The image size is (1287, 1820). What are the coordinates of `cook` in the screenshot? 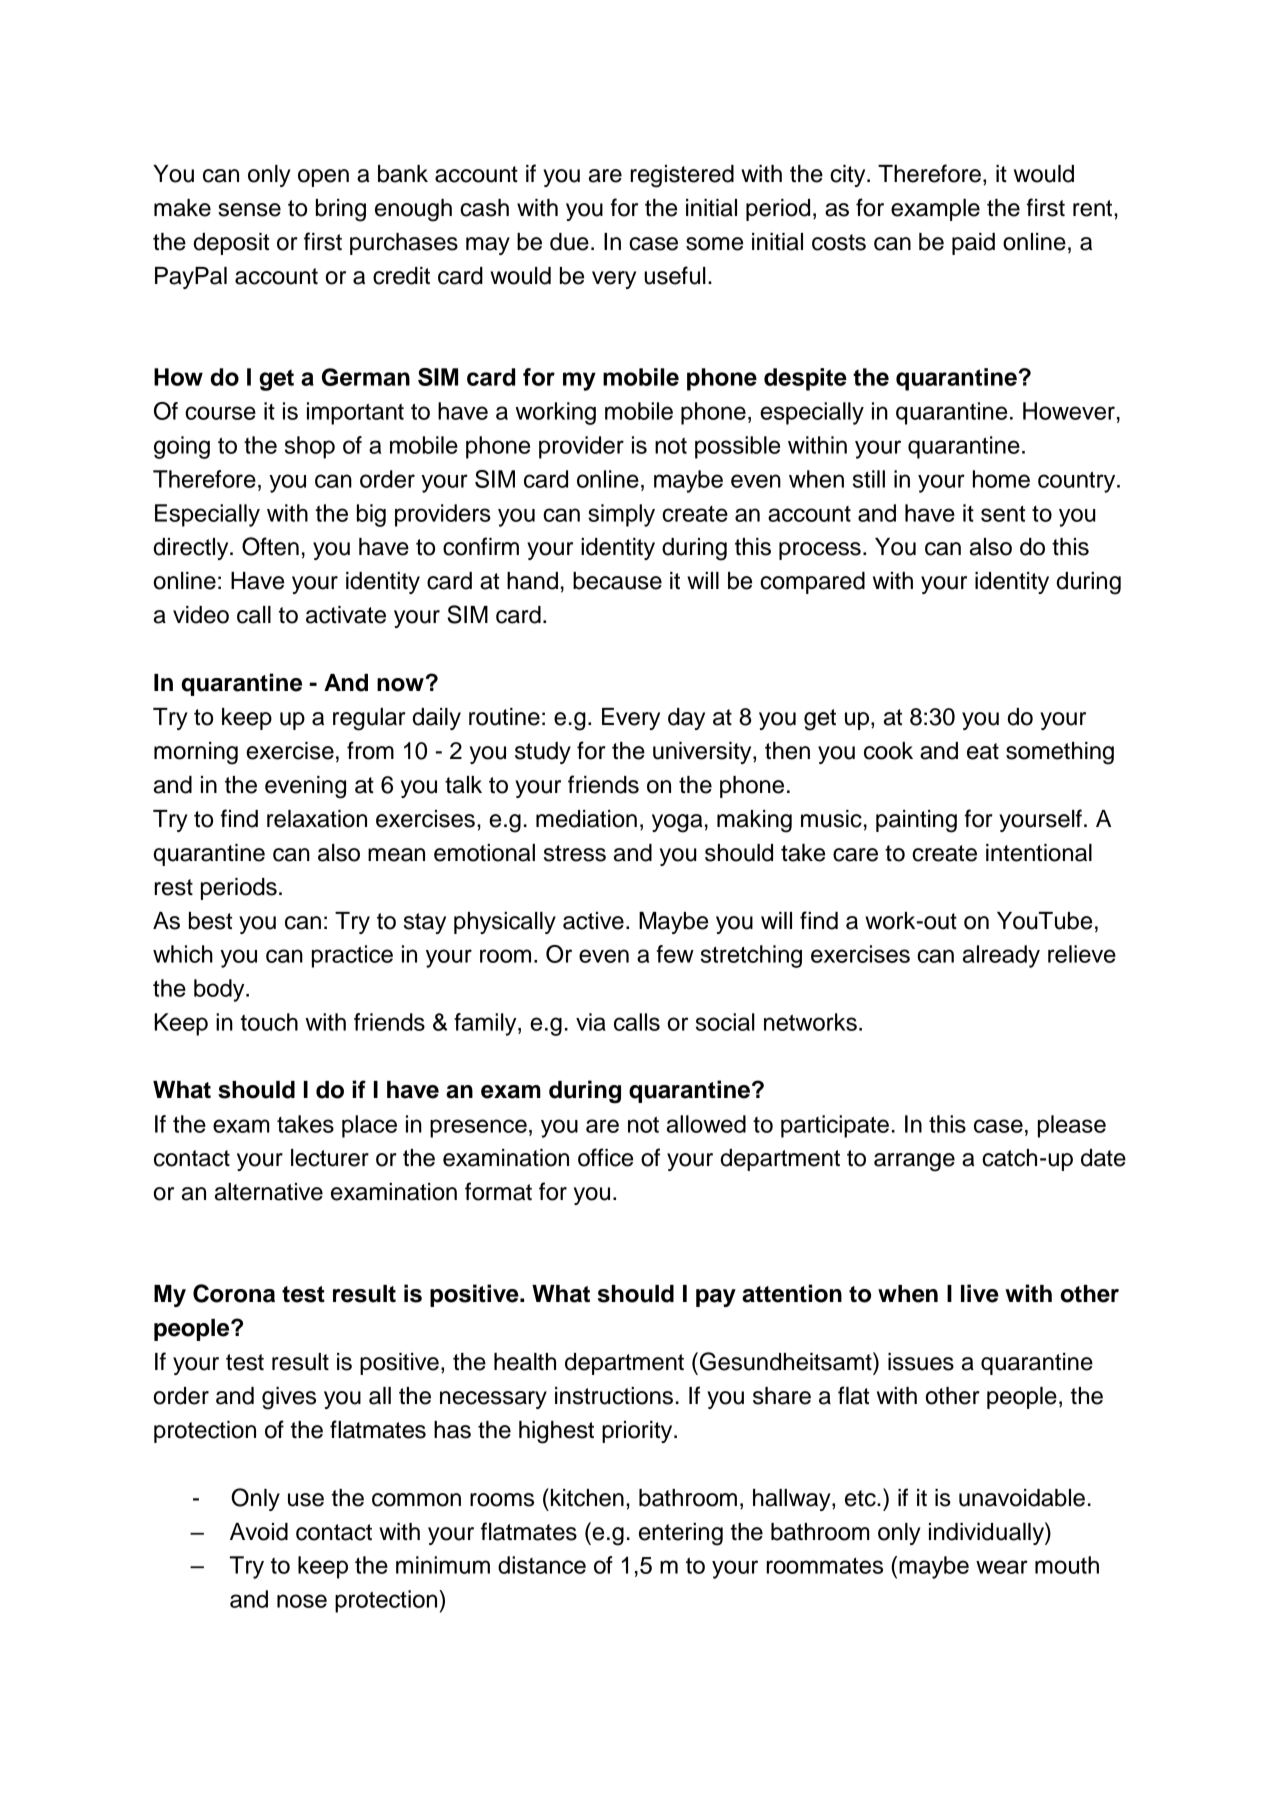 It's located at (888, 751).
